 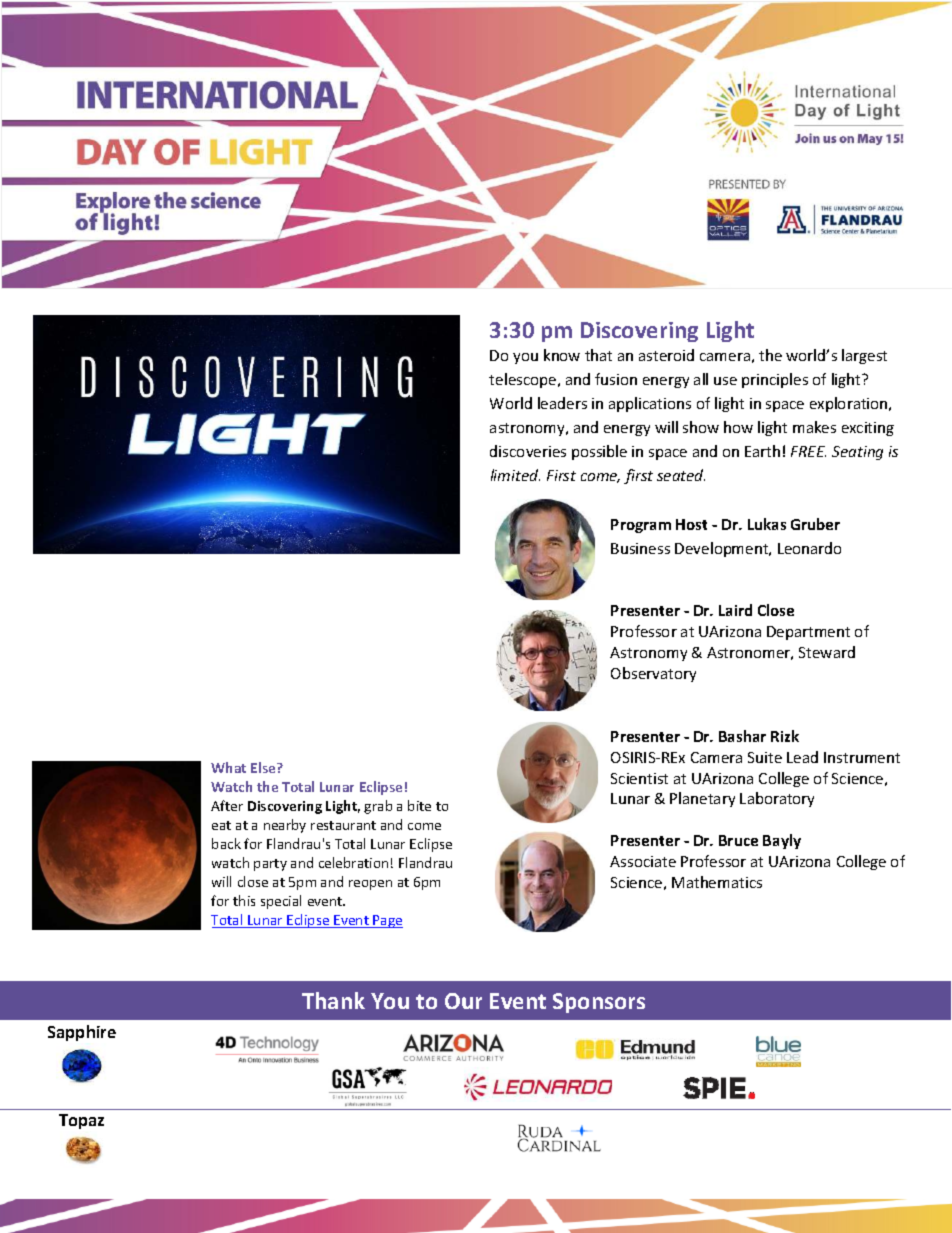 I want to click on reopen, so click(x=370, y=885).
